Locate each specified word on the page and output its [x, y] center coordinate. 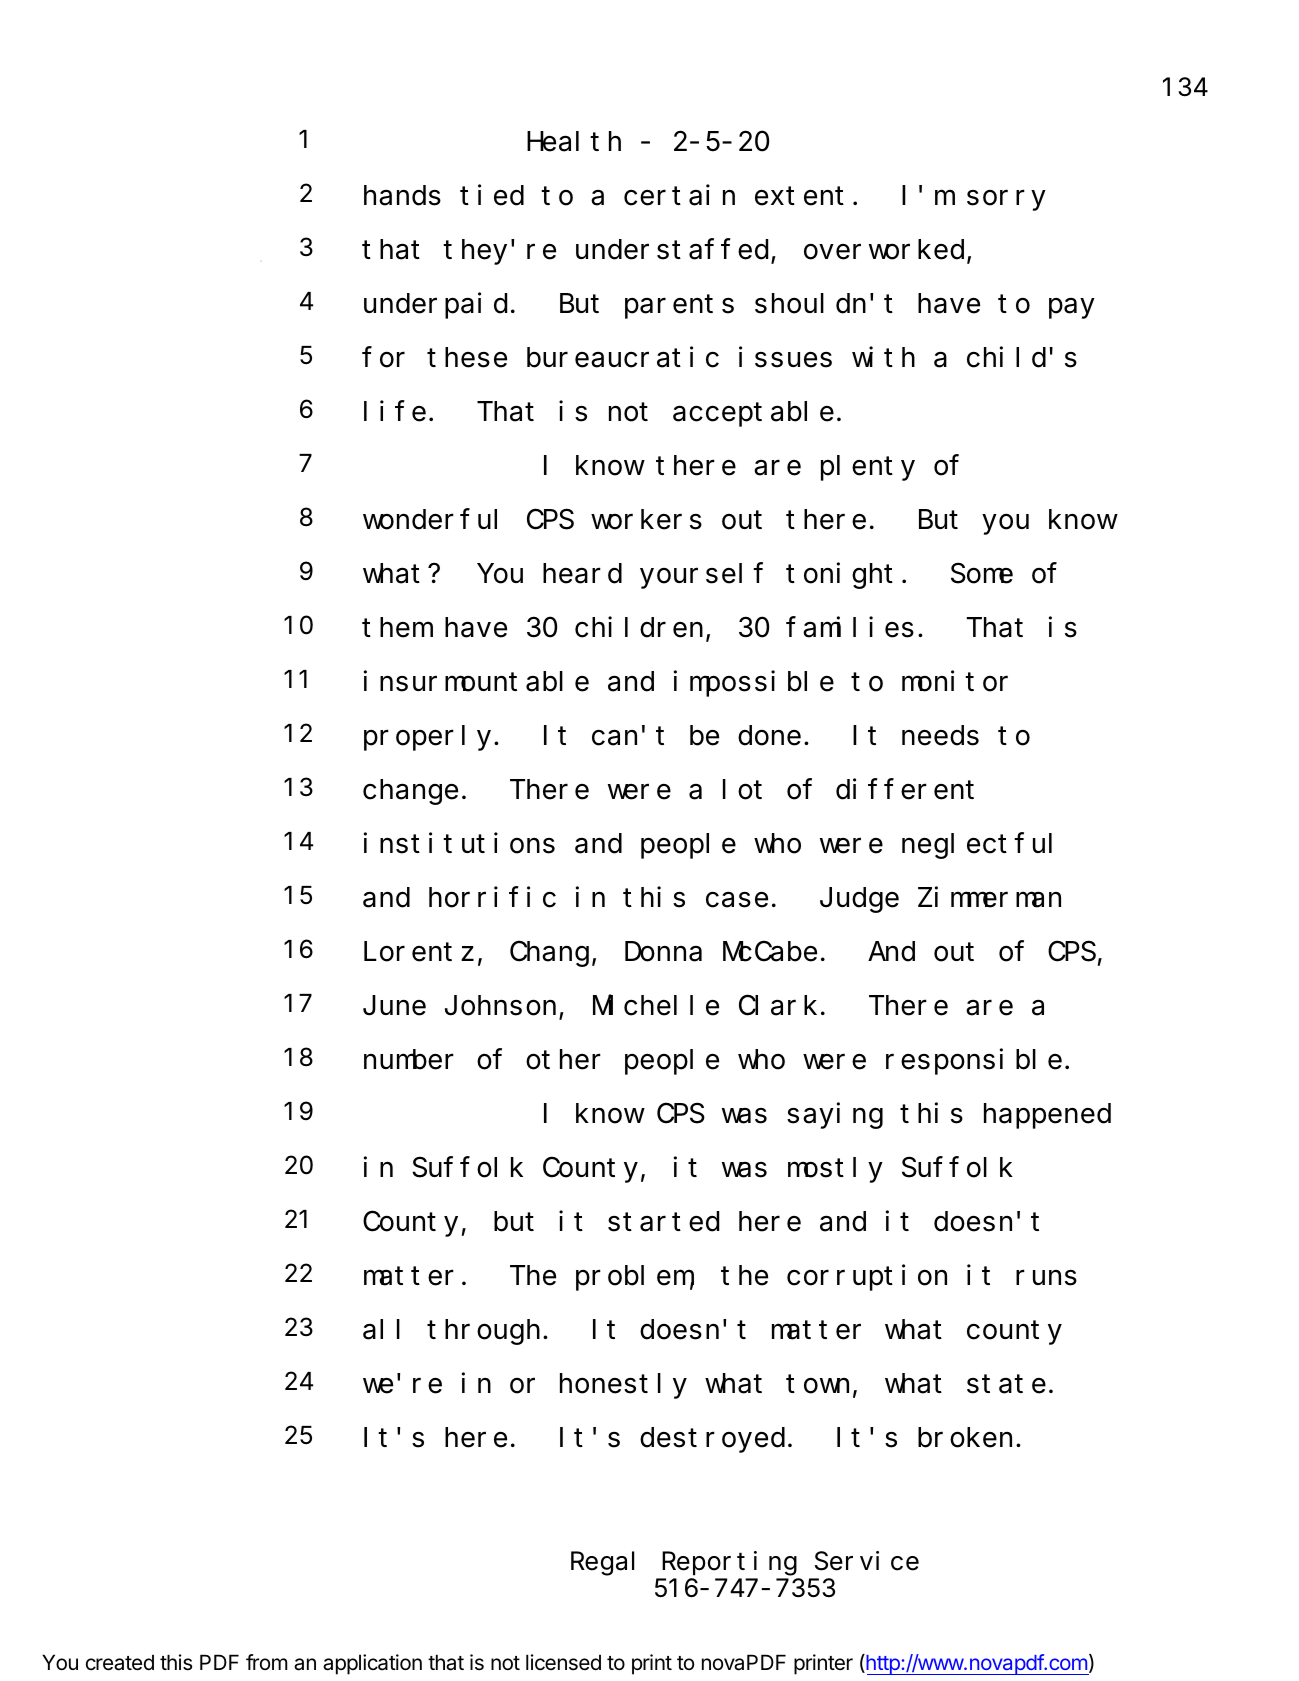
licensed [563, 1662]
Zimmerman [989, 897]
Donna [663, 953]
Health [574, 142]
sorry [1006, 201]
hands [402, 196]
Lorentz [419, 953]
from [267, 1662]
